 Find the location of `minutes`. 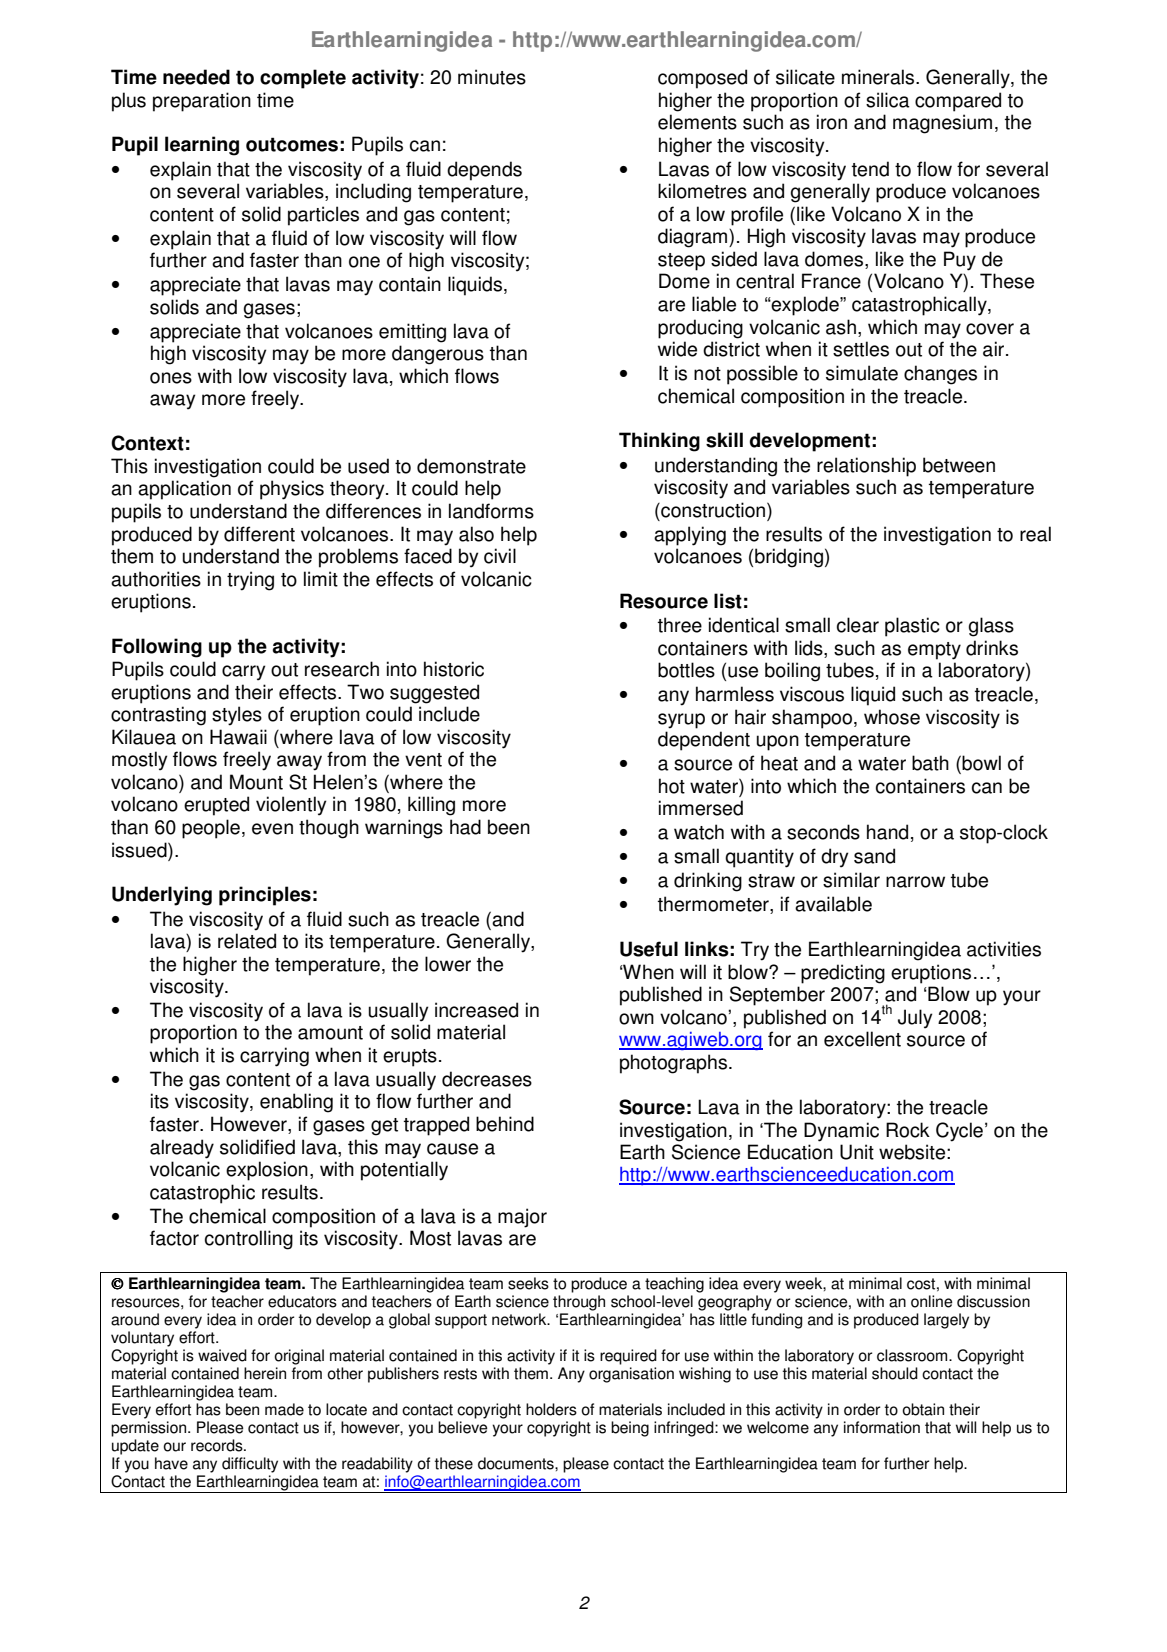

minutes is located at coordinates (492, 77).
